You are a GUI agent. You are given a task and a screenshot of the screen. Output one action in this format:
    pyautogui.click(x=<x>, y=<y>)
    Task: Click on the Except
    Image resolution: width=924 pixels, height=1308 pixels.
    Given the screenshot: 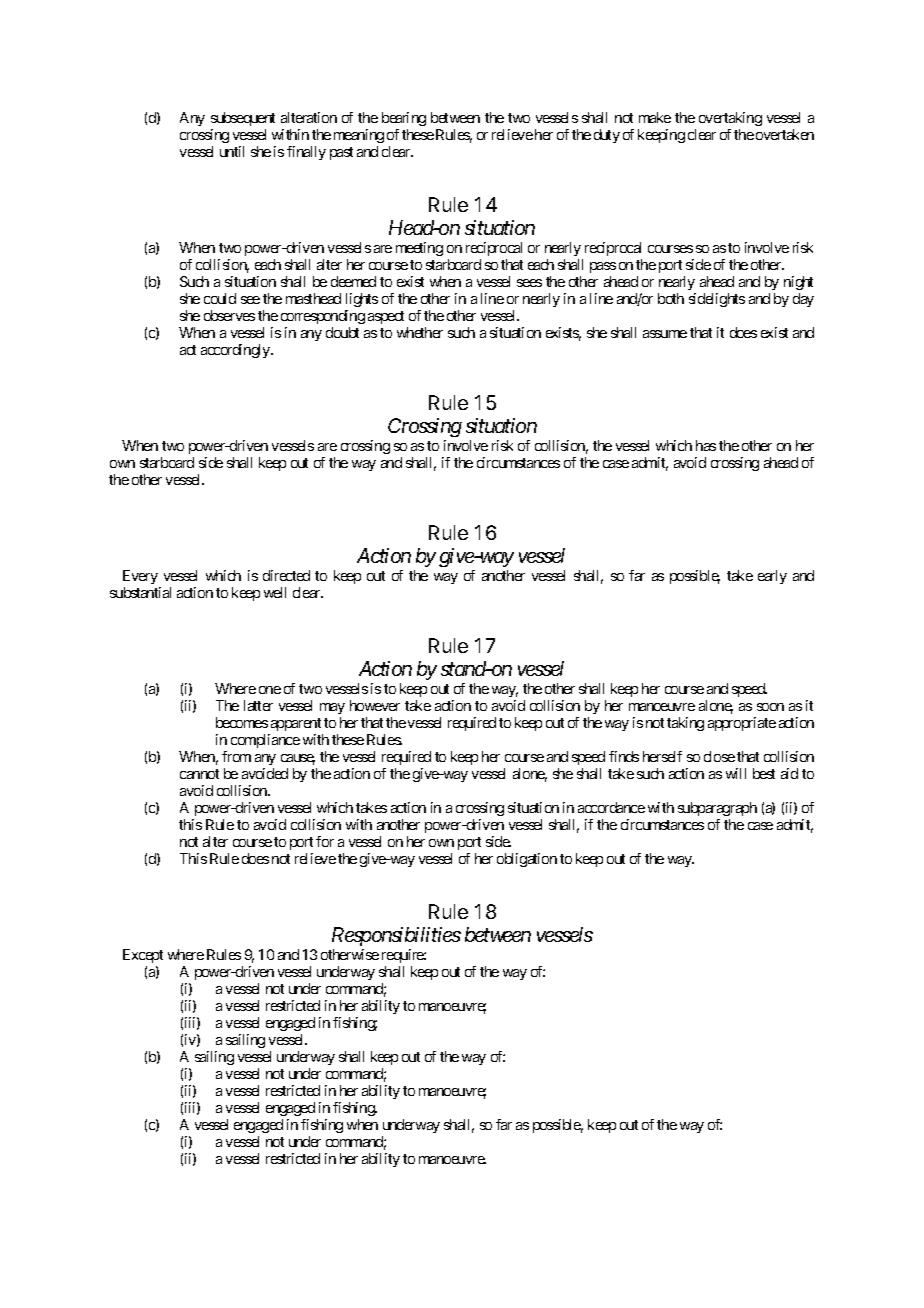 What is the action you would take?
    pyautogui.click(x=143, y=956)
